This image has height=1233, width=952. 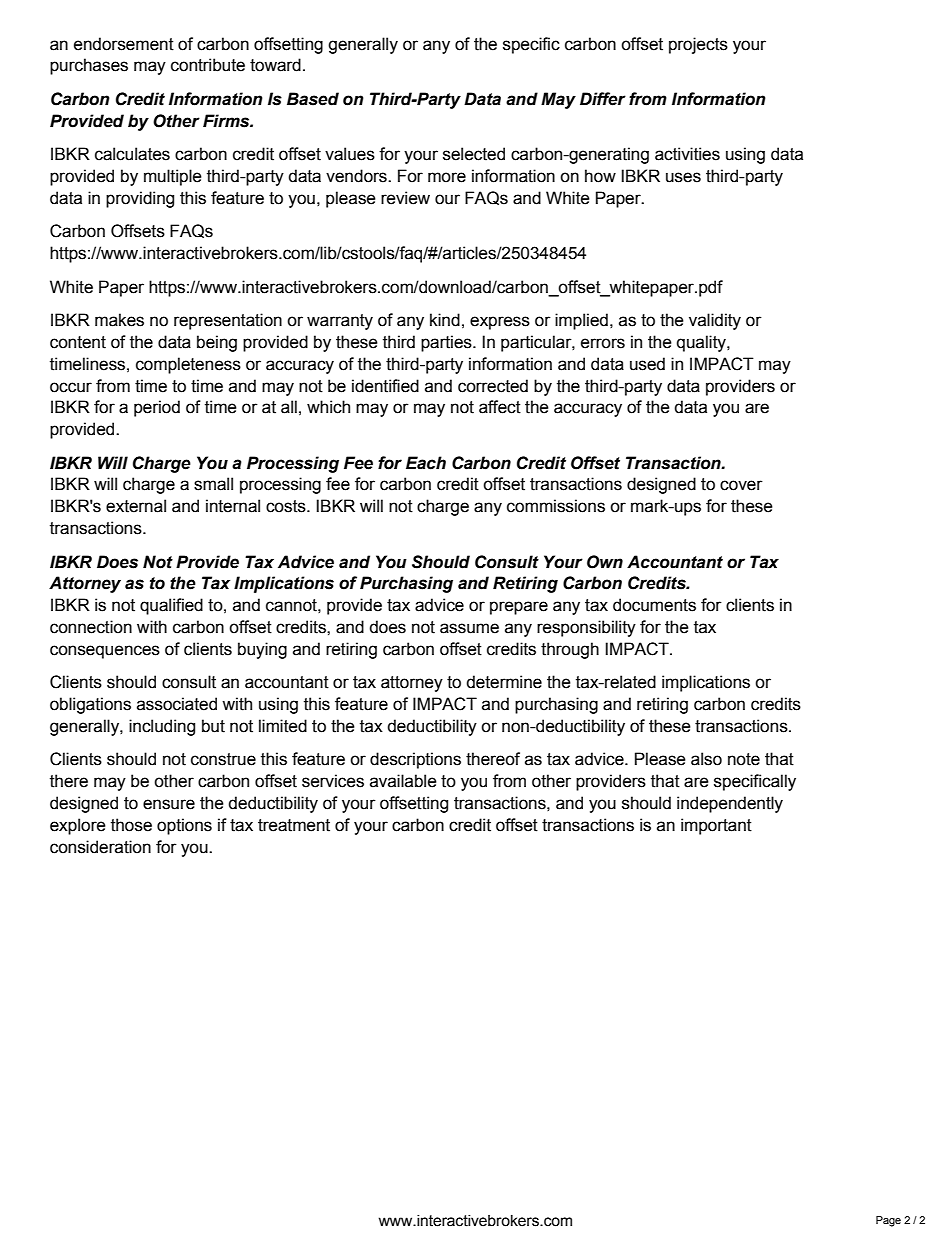 What do you see at coordinates (716, 826) in the image?
I see `important` at bounding box center [716, 826].
